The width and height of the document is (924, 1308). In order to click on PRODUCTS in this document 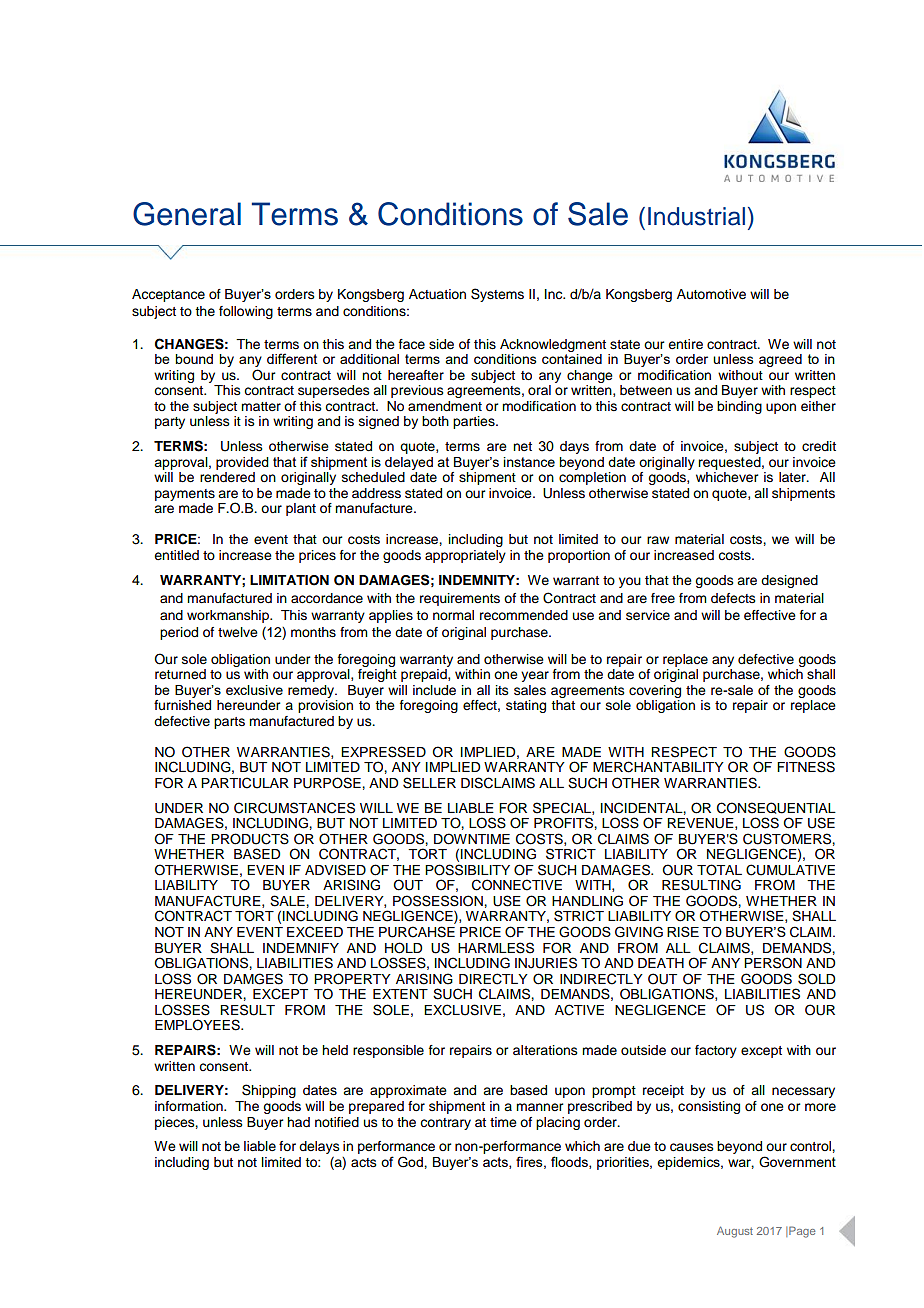, I will do `click(250, 839)`.
